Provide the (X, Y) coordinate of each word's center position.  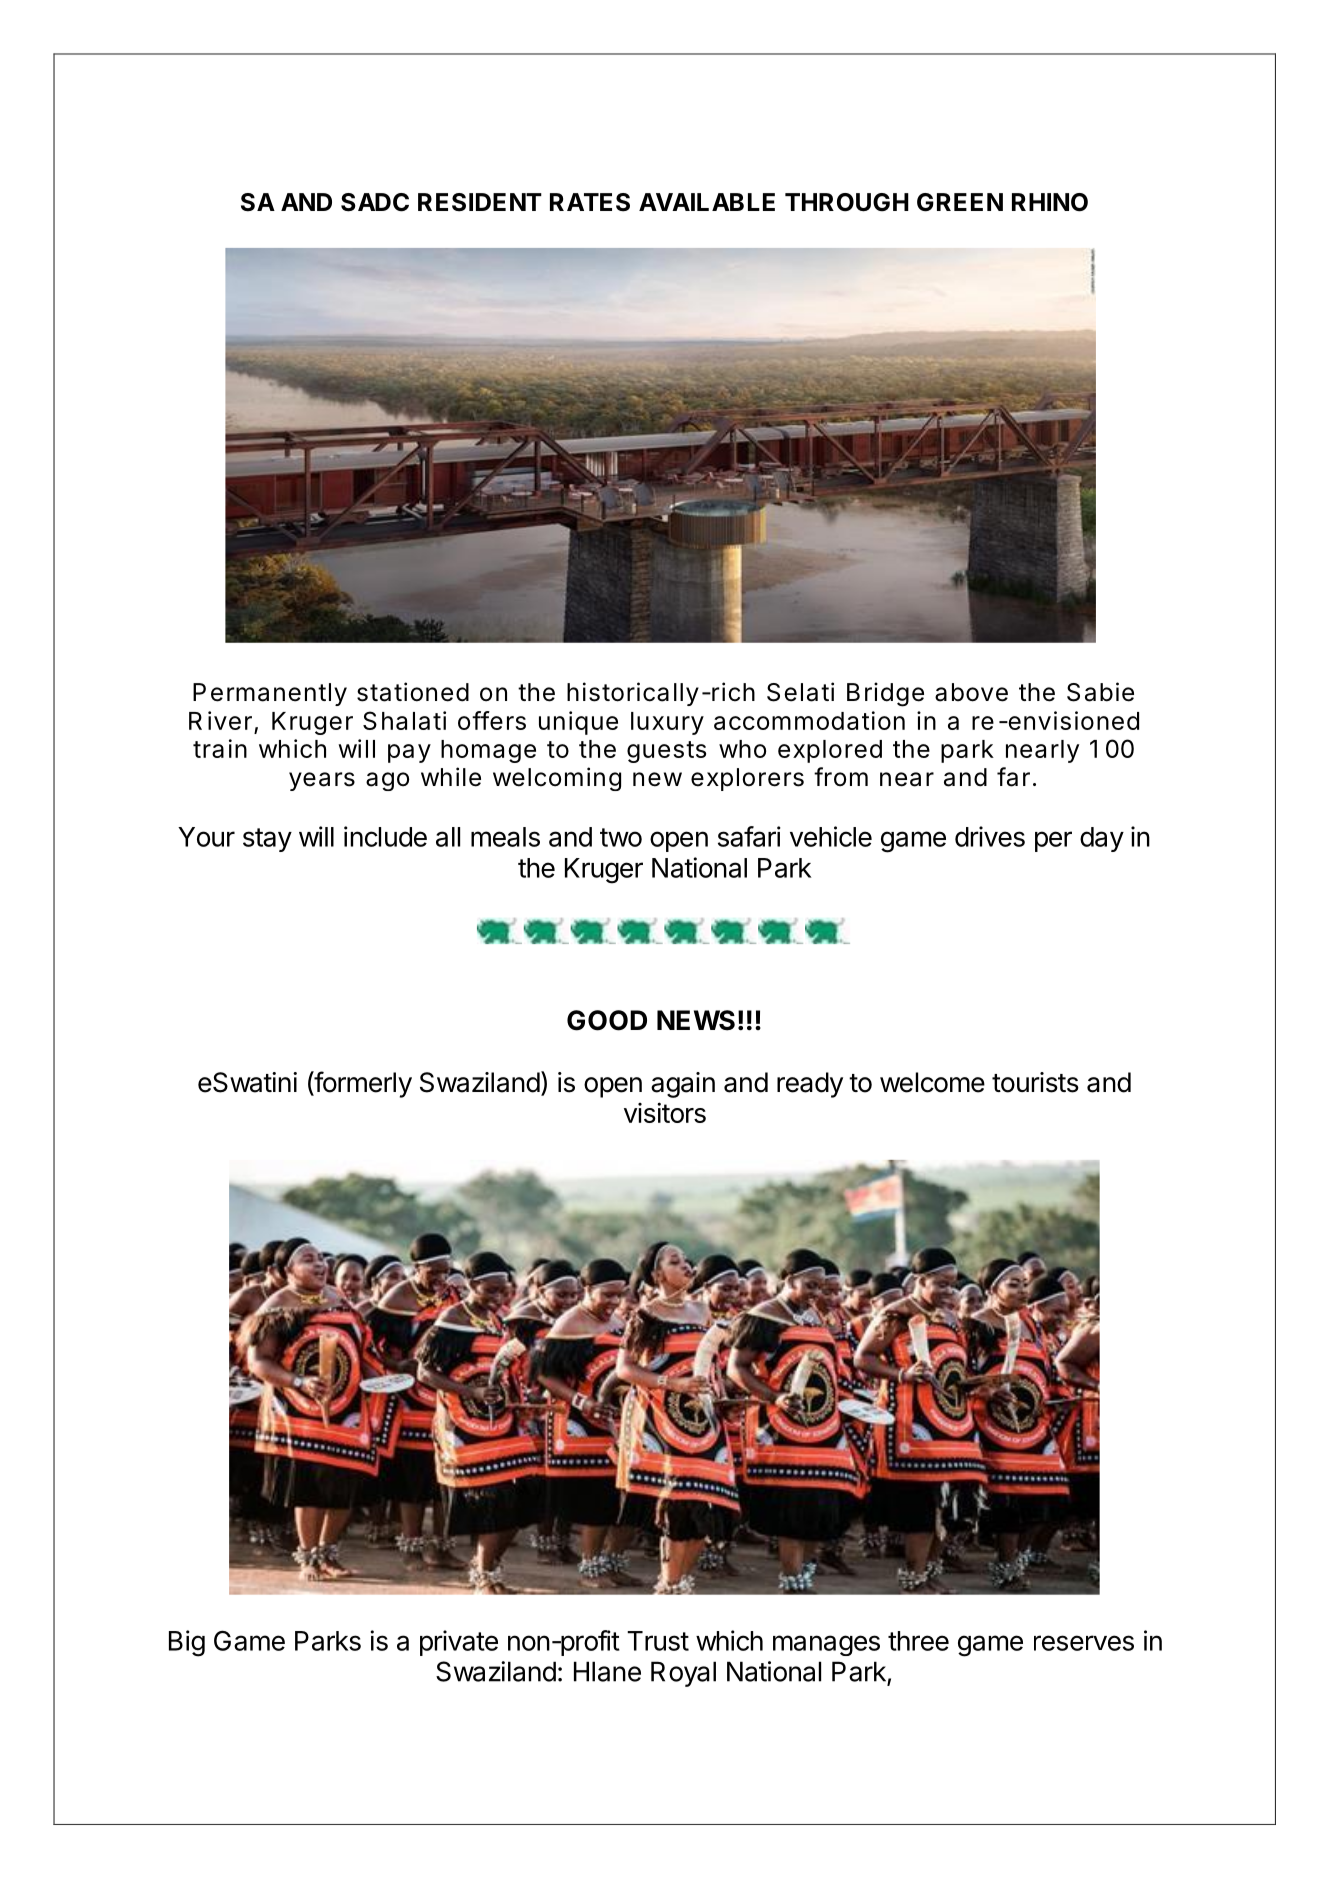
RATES (590, 202)
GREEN (960, 202)
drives (990, 836)
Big (187, 1643)
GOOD (607, 1020)
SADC (375, 202)
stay (267, 840)
